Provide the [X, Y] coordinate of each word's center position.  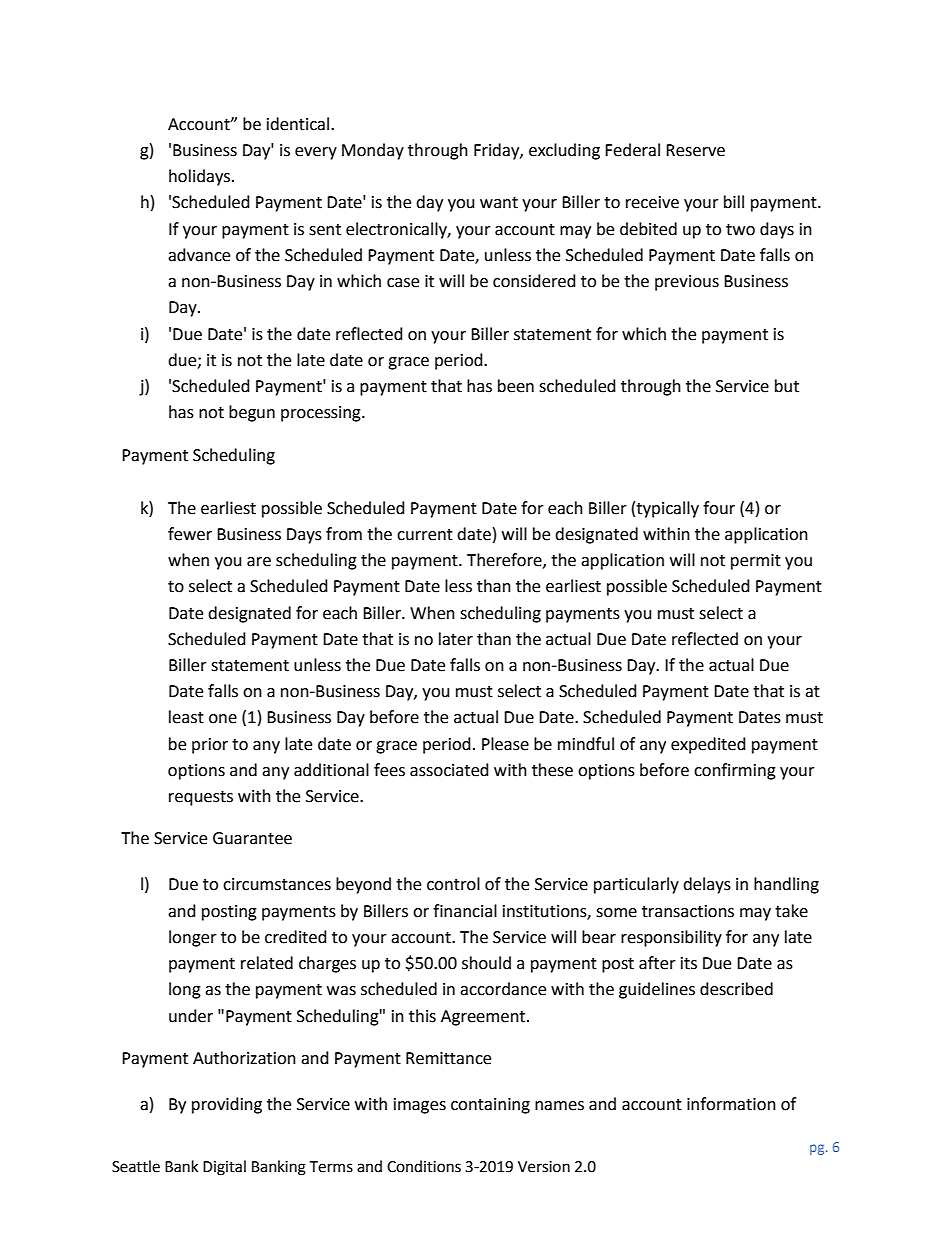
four [719, 508]
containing [490, 1106]
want [499, 203]
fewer [190, 534]
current [425, 535]
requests [201, 798]
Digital [224, 1168]
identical [299, 124]
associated [449, 770]
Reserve [695, 150]
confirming [735, 771]
